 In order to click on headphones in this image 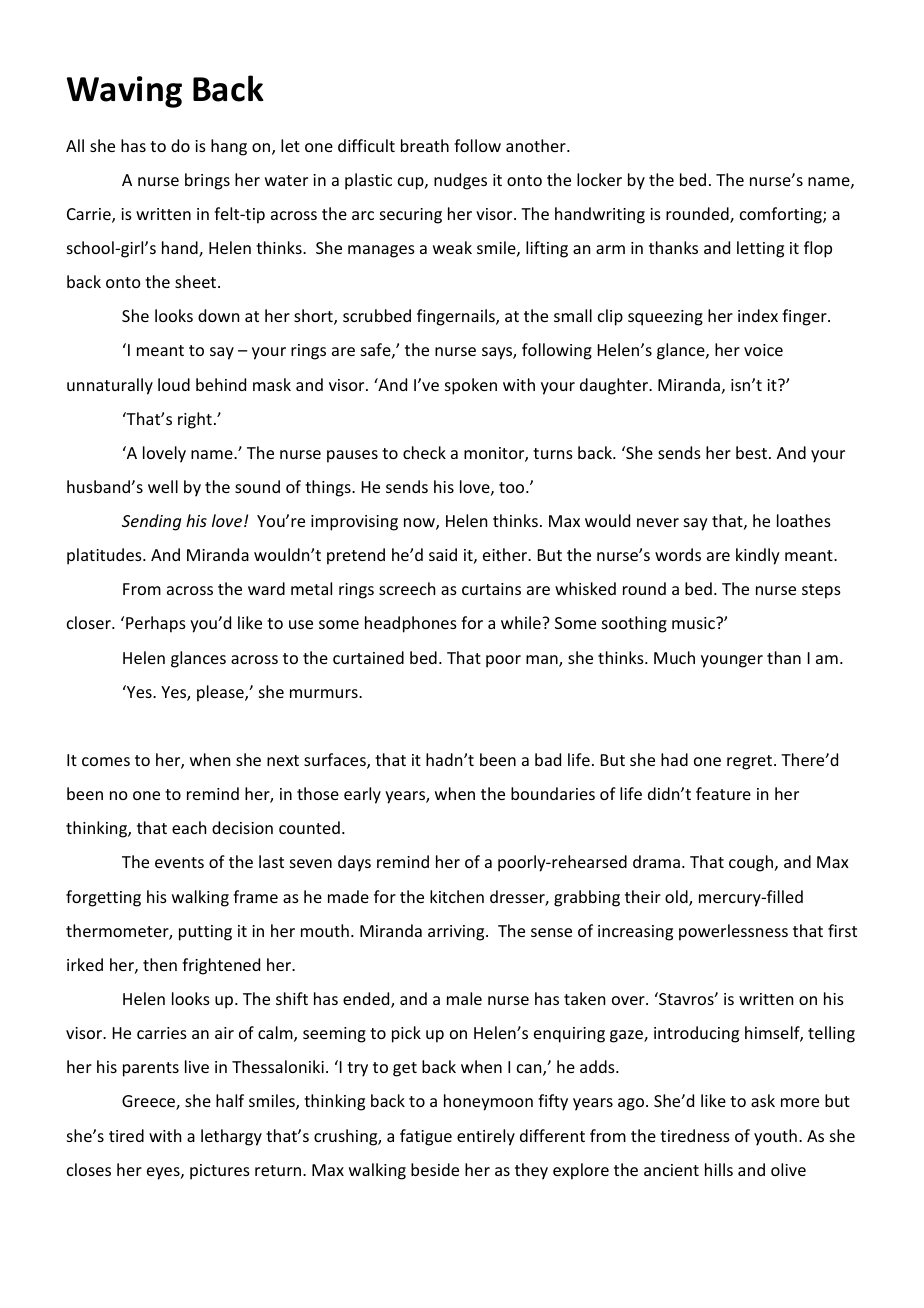, I will do `click(411, 624)`.
